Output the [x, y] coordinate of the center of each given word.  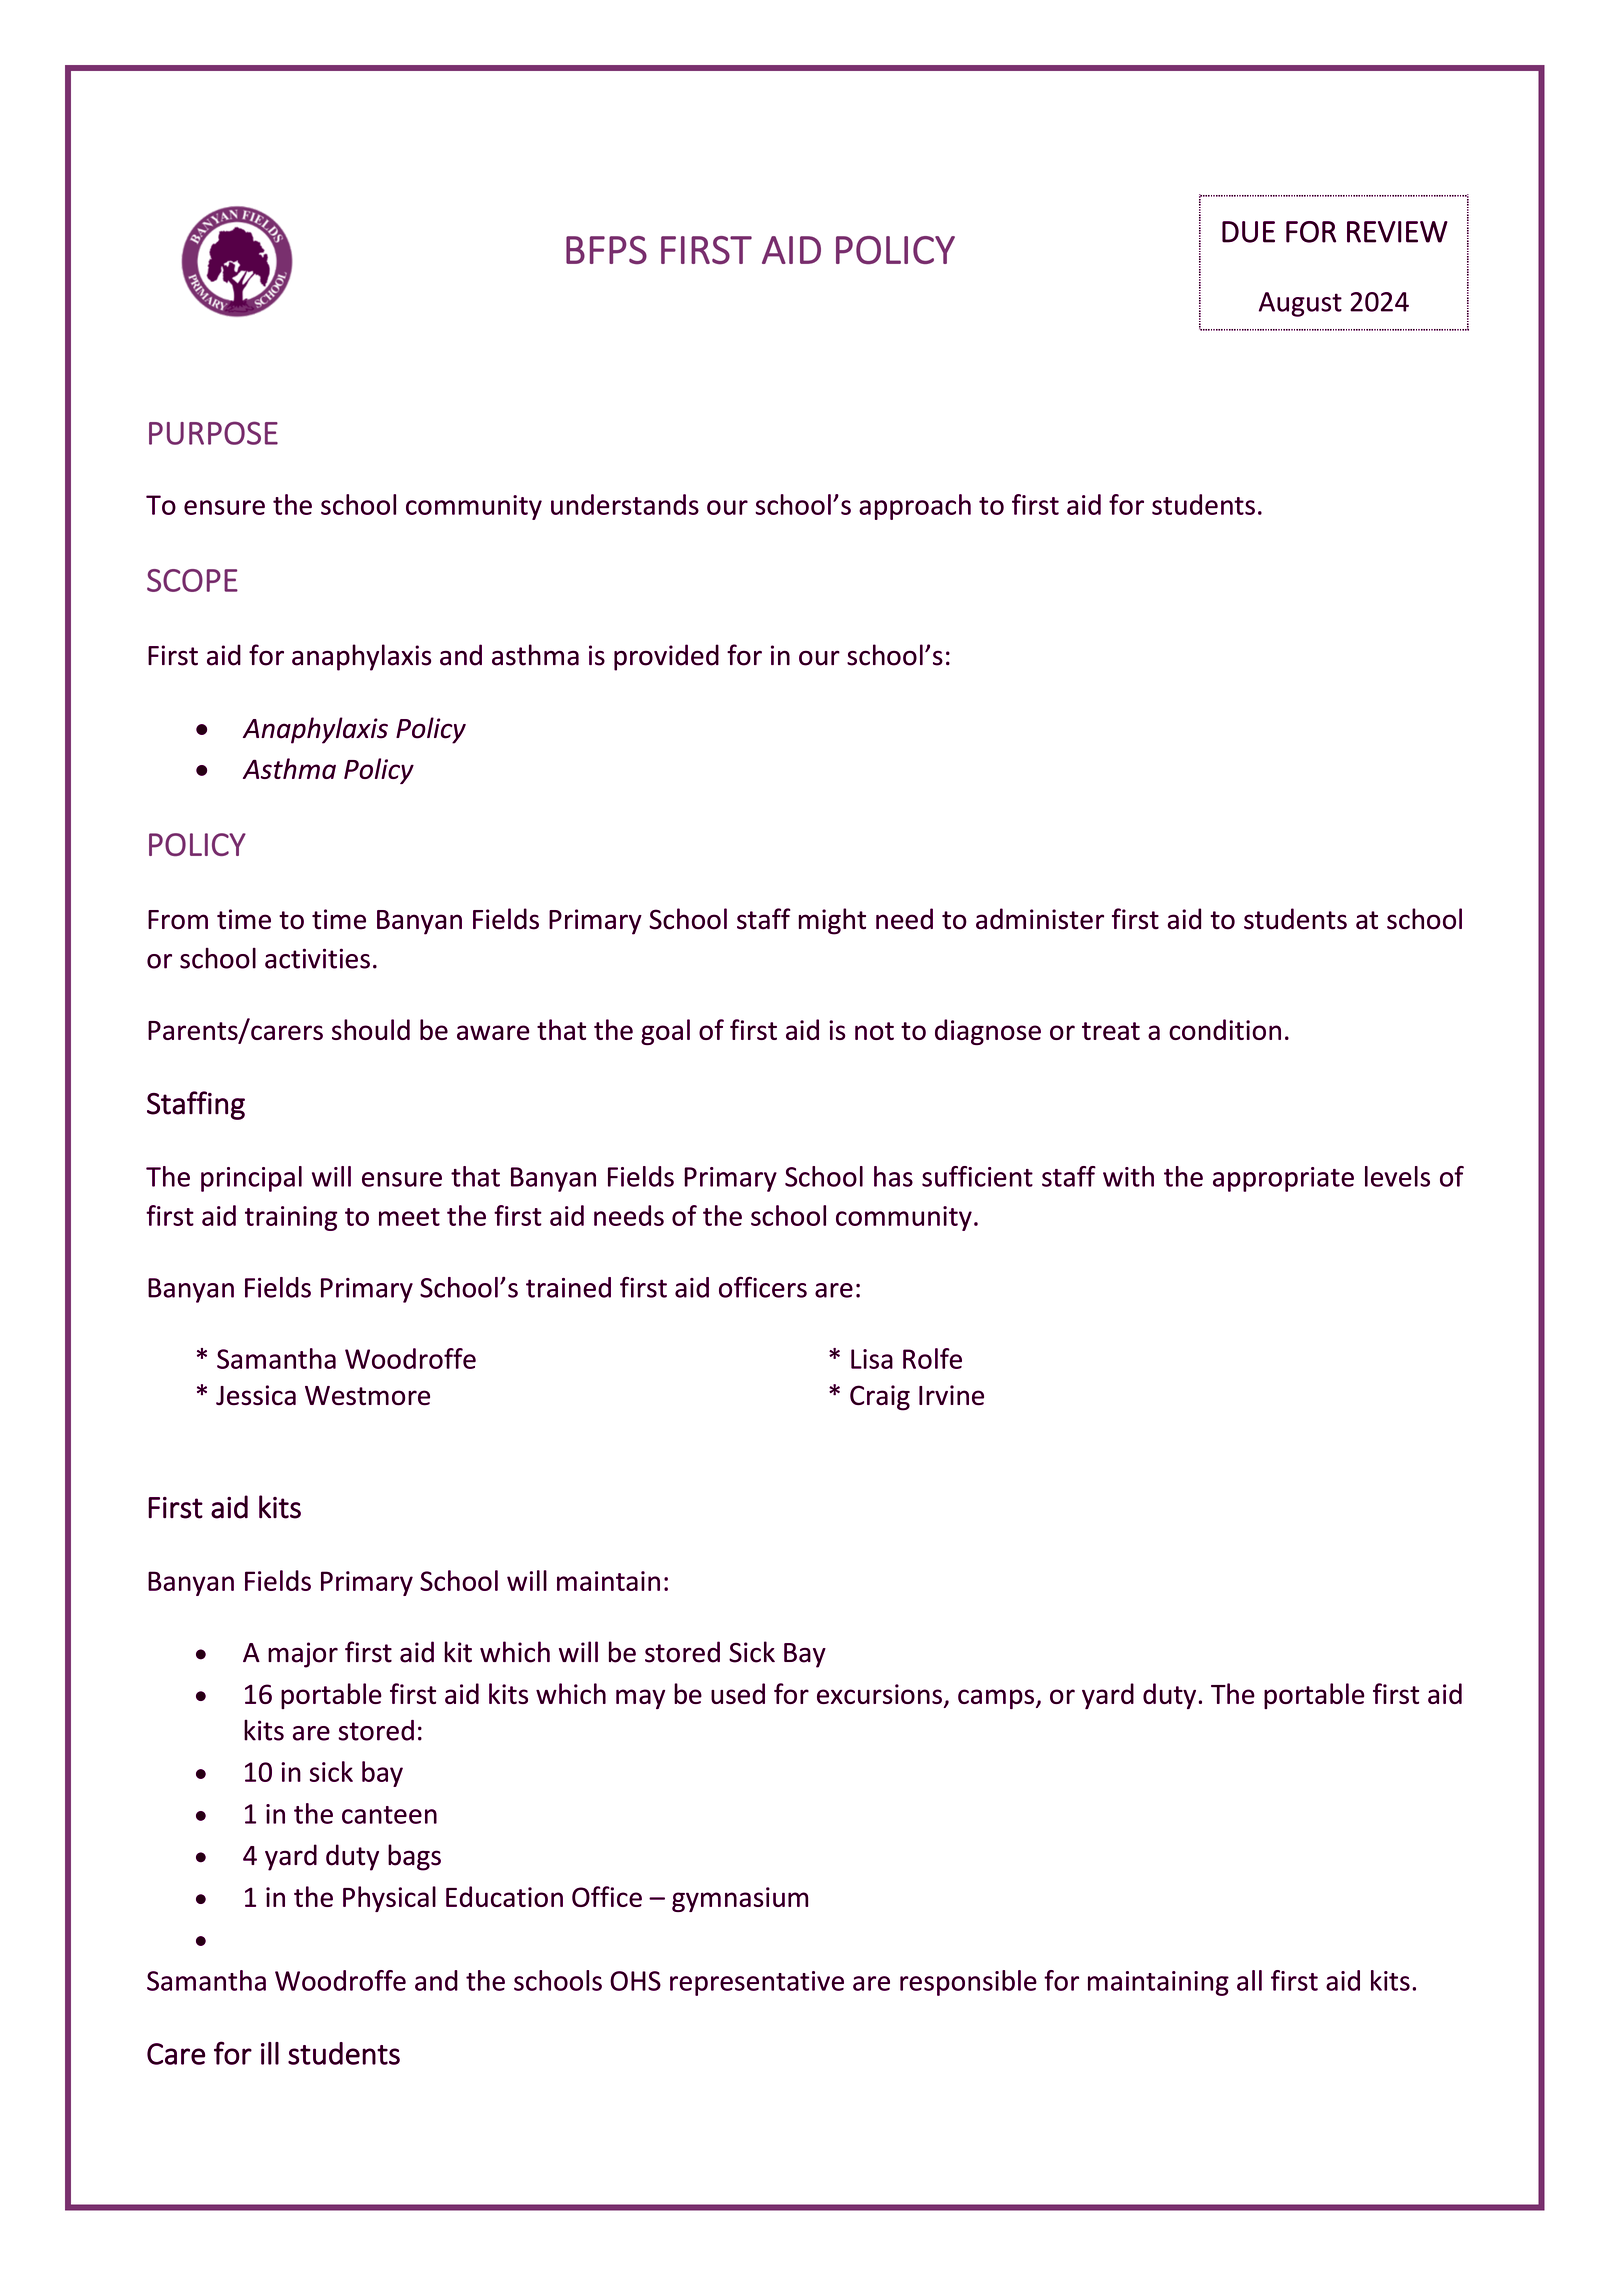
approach [915, 507]
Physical [389, 1899]
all [1249, 1980]
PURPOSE [213, 433]
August [1300, 304]
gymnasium [740, 1899]
